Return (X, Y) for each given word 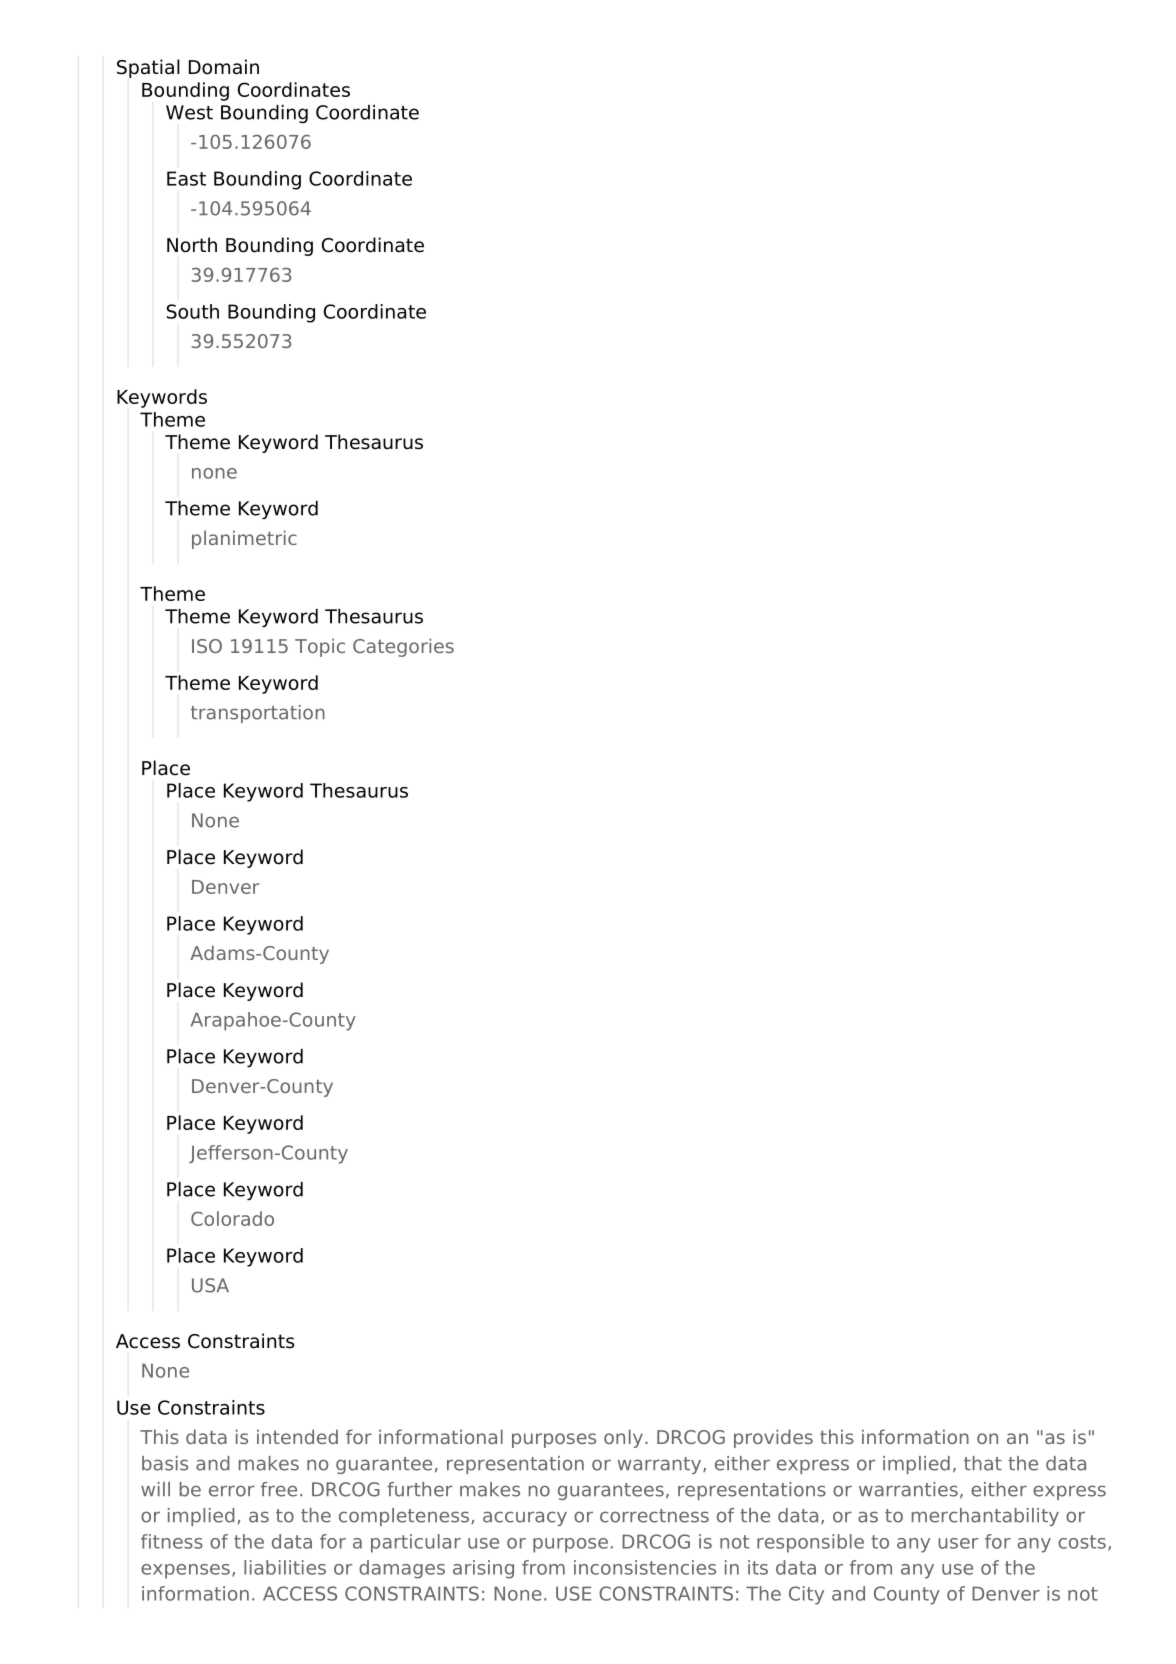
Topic (320, 647)
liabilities (285, 1567)
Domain (224, 67)
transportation (258, 714)
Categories (403, 647)
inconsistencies (645, 1567)
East (186, 178)
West (189, 112)
